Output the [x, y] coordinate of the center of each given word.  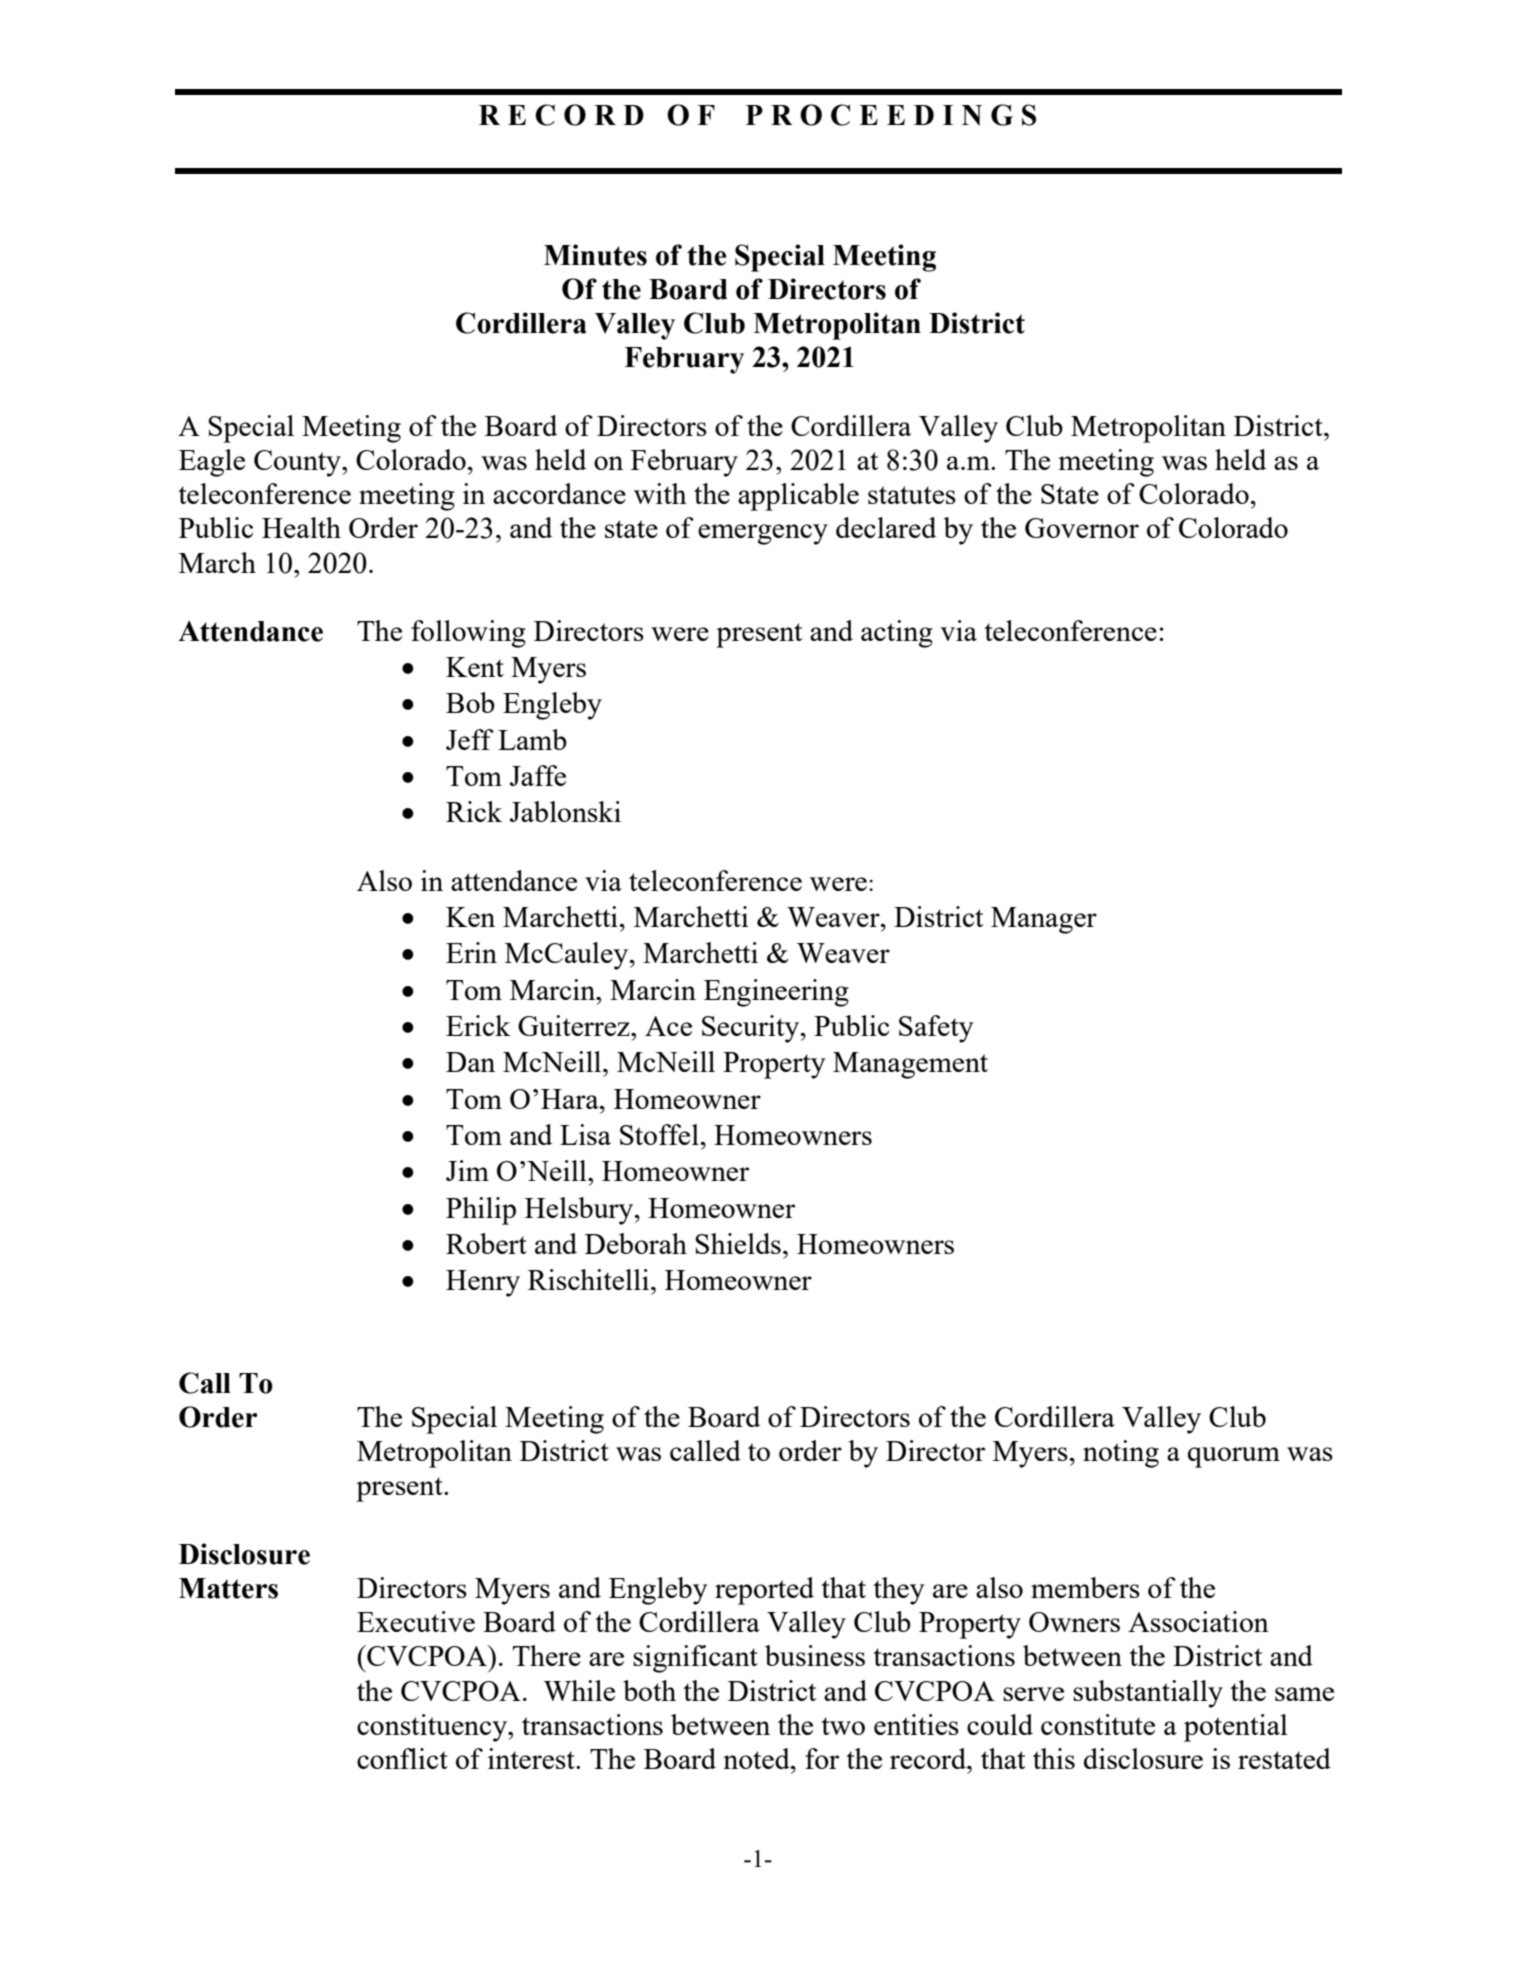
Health [301, 527]
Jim [467, 1170]
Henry [483, 1283]
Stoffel [659, 1134]
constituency [433, 1728]
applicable [798, 497]
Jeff [470, 739]
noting [1121, 1454]
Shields [738, 1243]
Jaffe [538, 775]
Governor [1082, 528]
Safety [936, 1029]
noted [757, 1758]
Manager [1044, 920]
